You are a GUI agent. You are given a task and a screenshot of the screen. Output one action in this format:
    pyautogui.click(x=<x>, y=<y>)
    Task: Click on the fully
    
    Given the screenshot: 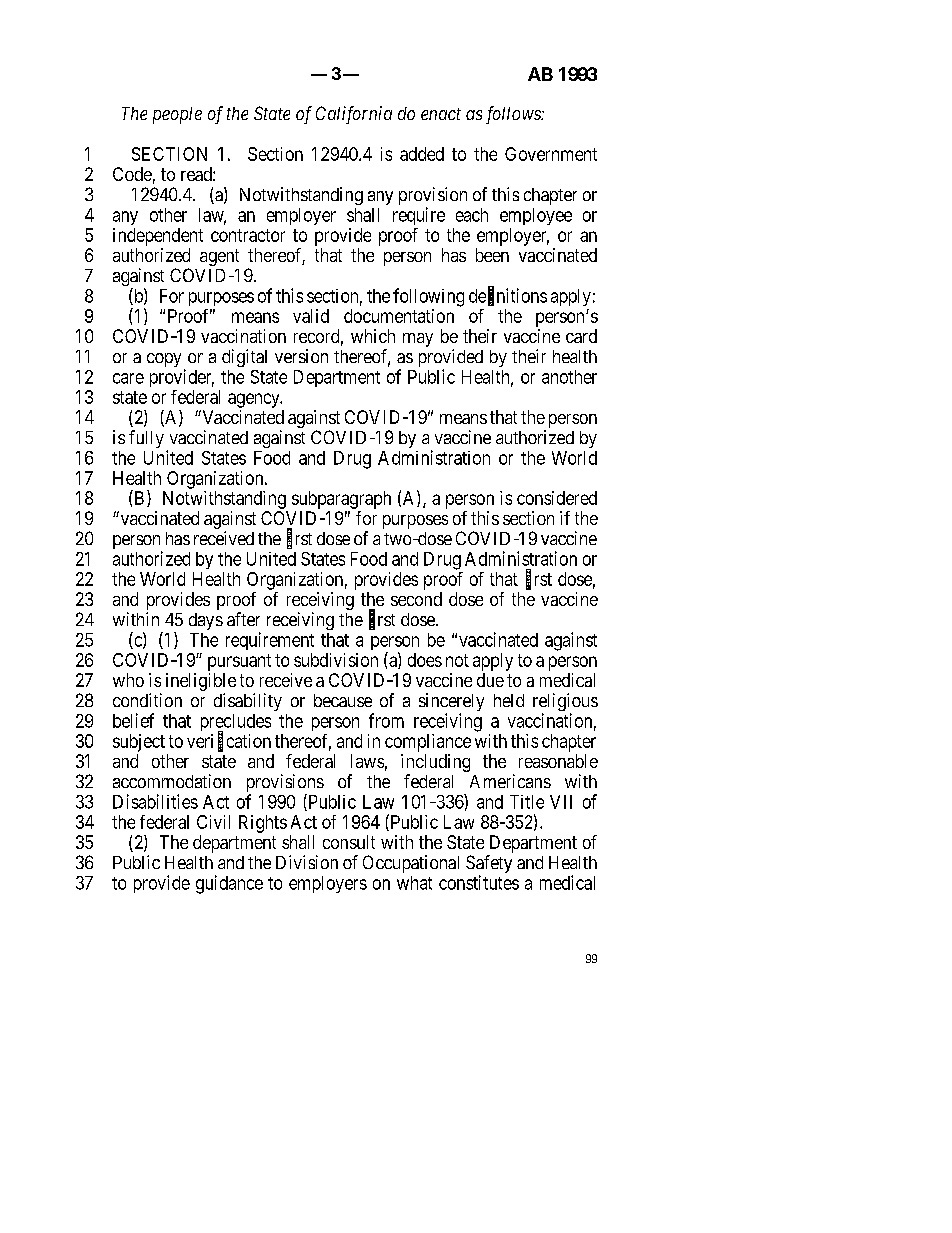 What is the action you would take?
    pyautogui.click(x=146, y=439)
